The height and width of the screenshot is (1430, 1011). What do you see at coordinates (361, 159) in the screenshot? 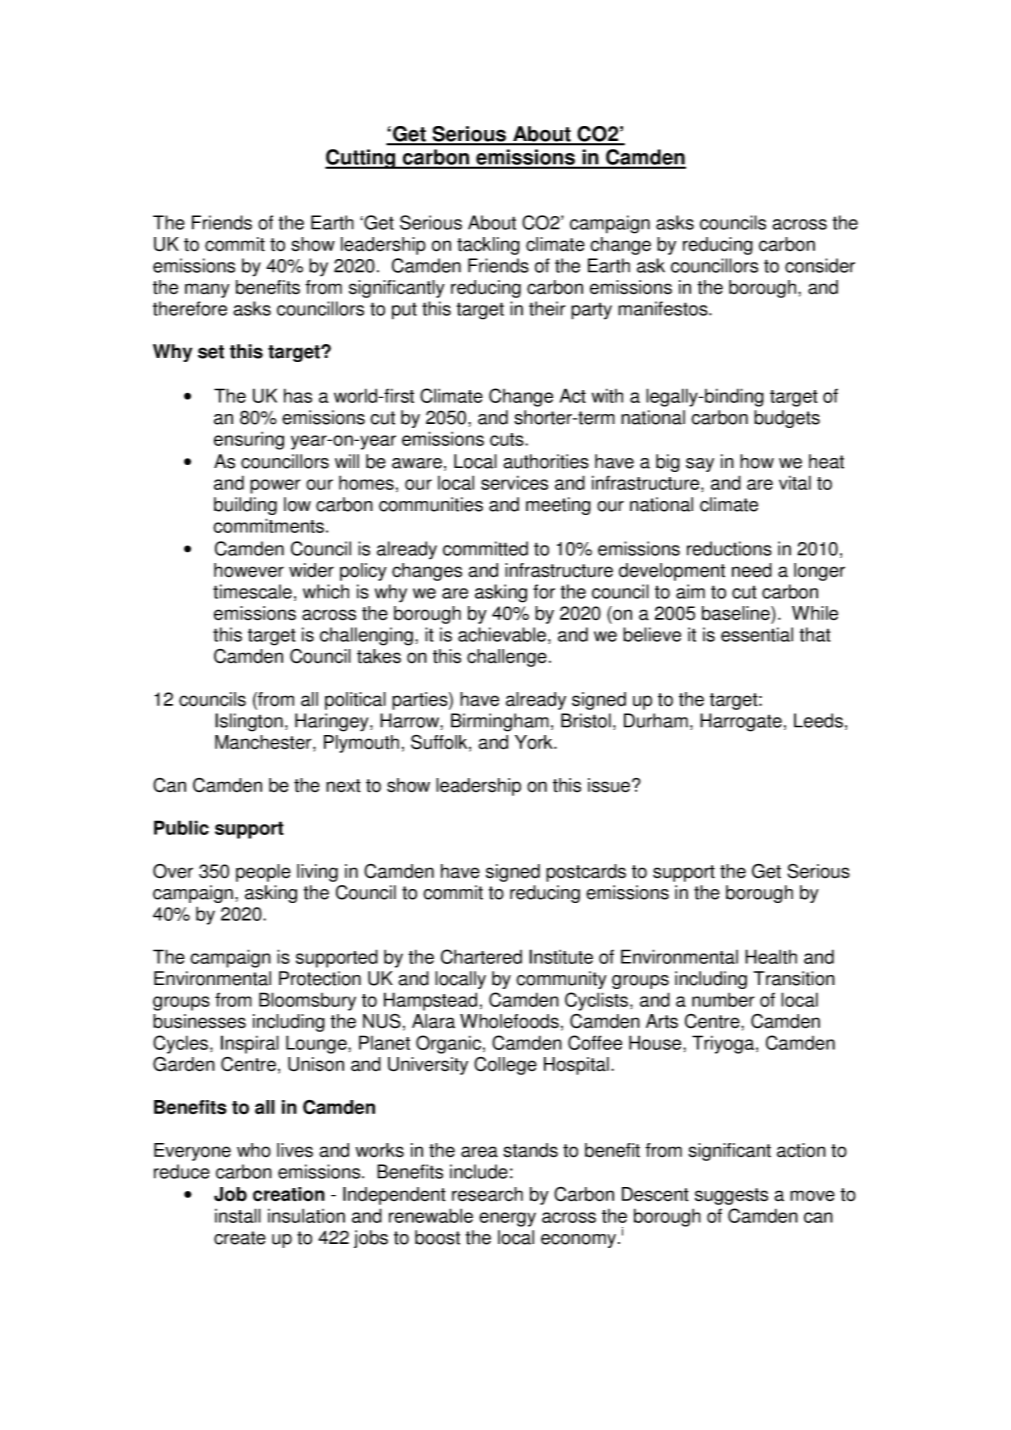
I see `Cutting` at bounding box center [361, 159].
